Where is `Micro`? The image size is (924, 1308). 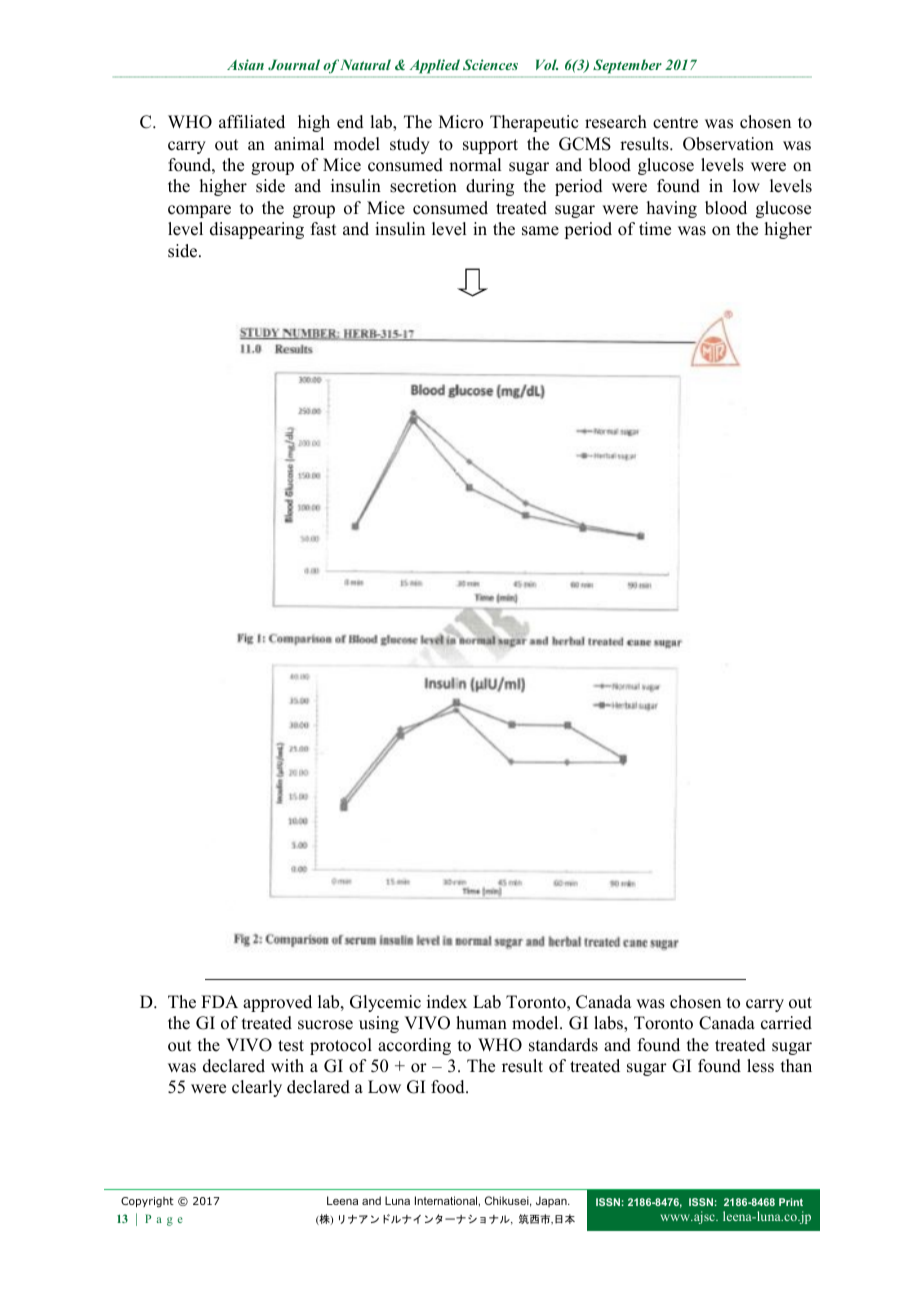 Micro is located at coordinates (461, 122).
